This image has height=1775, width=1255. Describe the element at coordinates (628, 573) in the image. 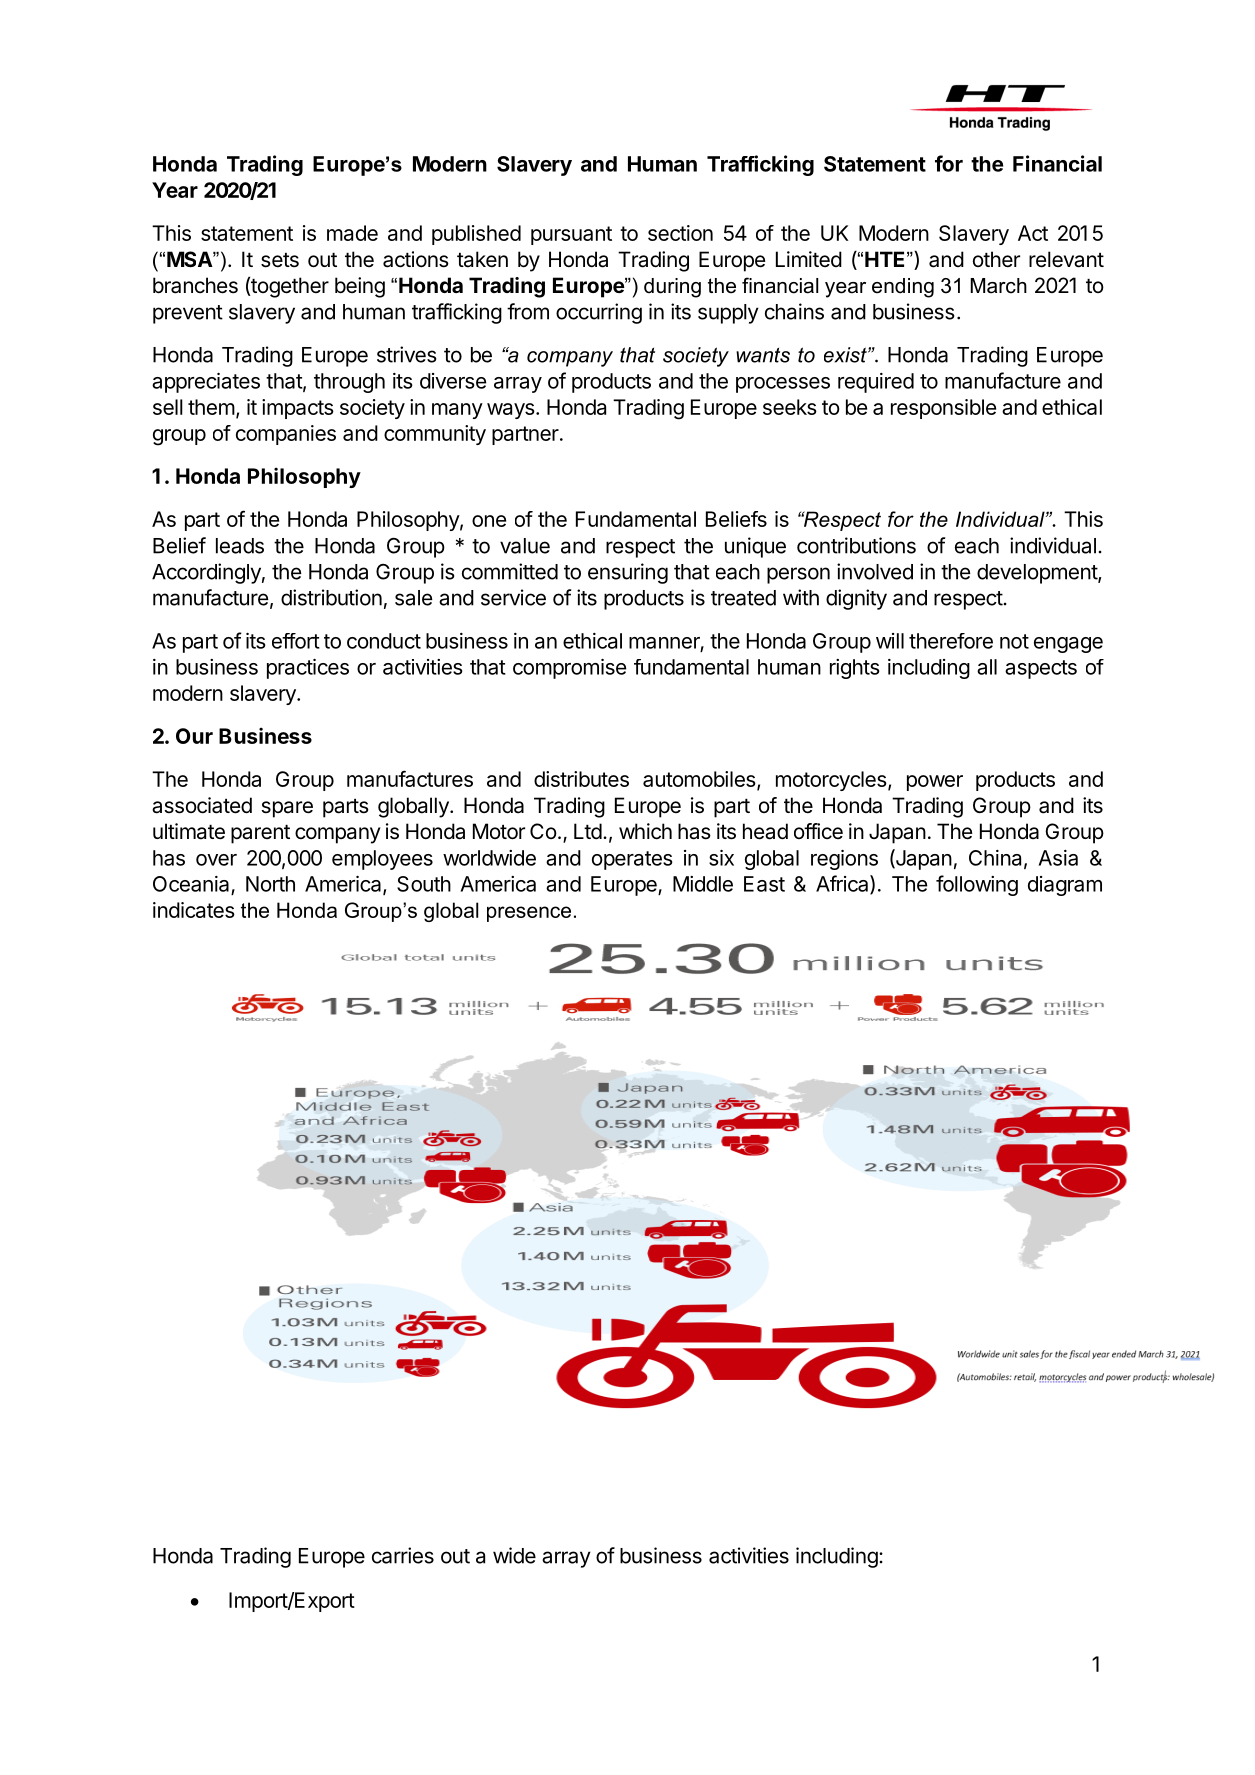

I see `ensuring` at that location.
